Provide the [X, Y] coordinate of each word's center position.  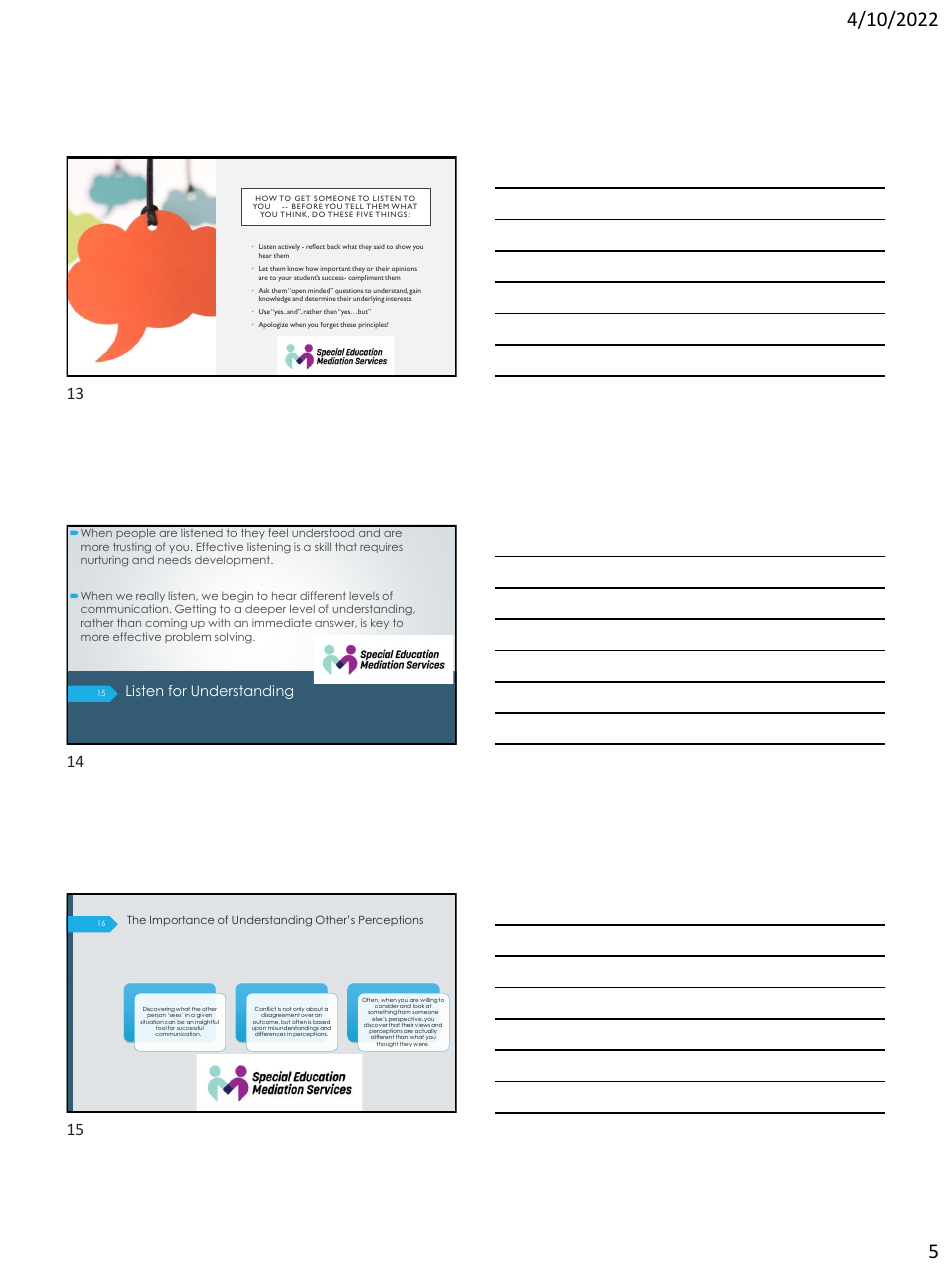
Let [263, 268]
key [380, 623]
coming [166, 624]
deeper [265, 611]
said [379, 246]
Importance [182, 921]
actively [290, 249]
